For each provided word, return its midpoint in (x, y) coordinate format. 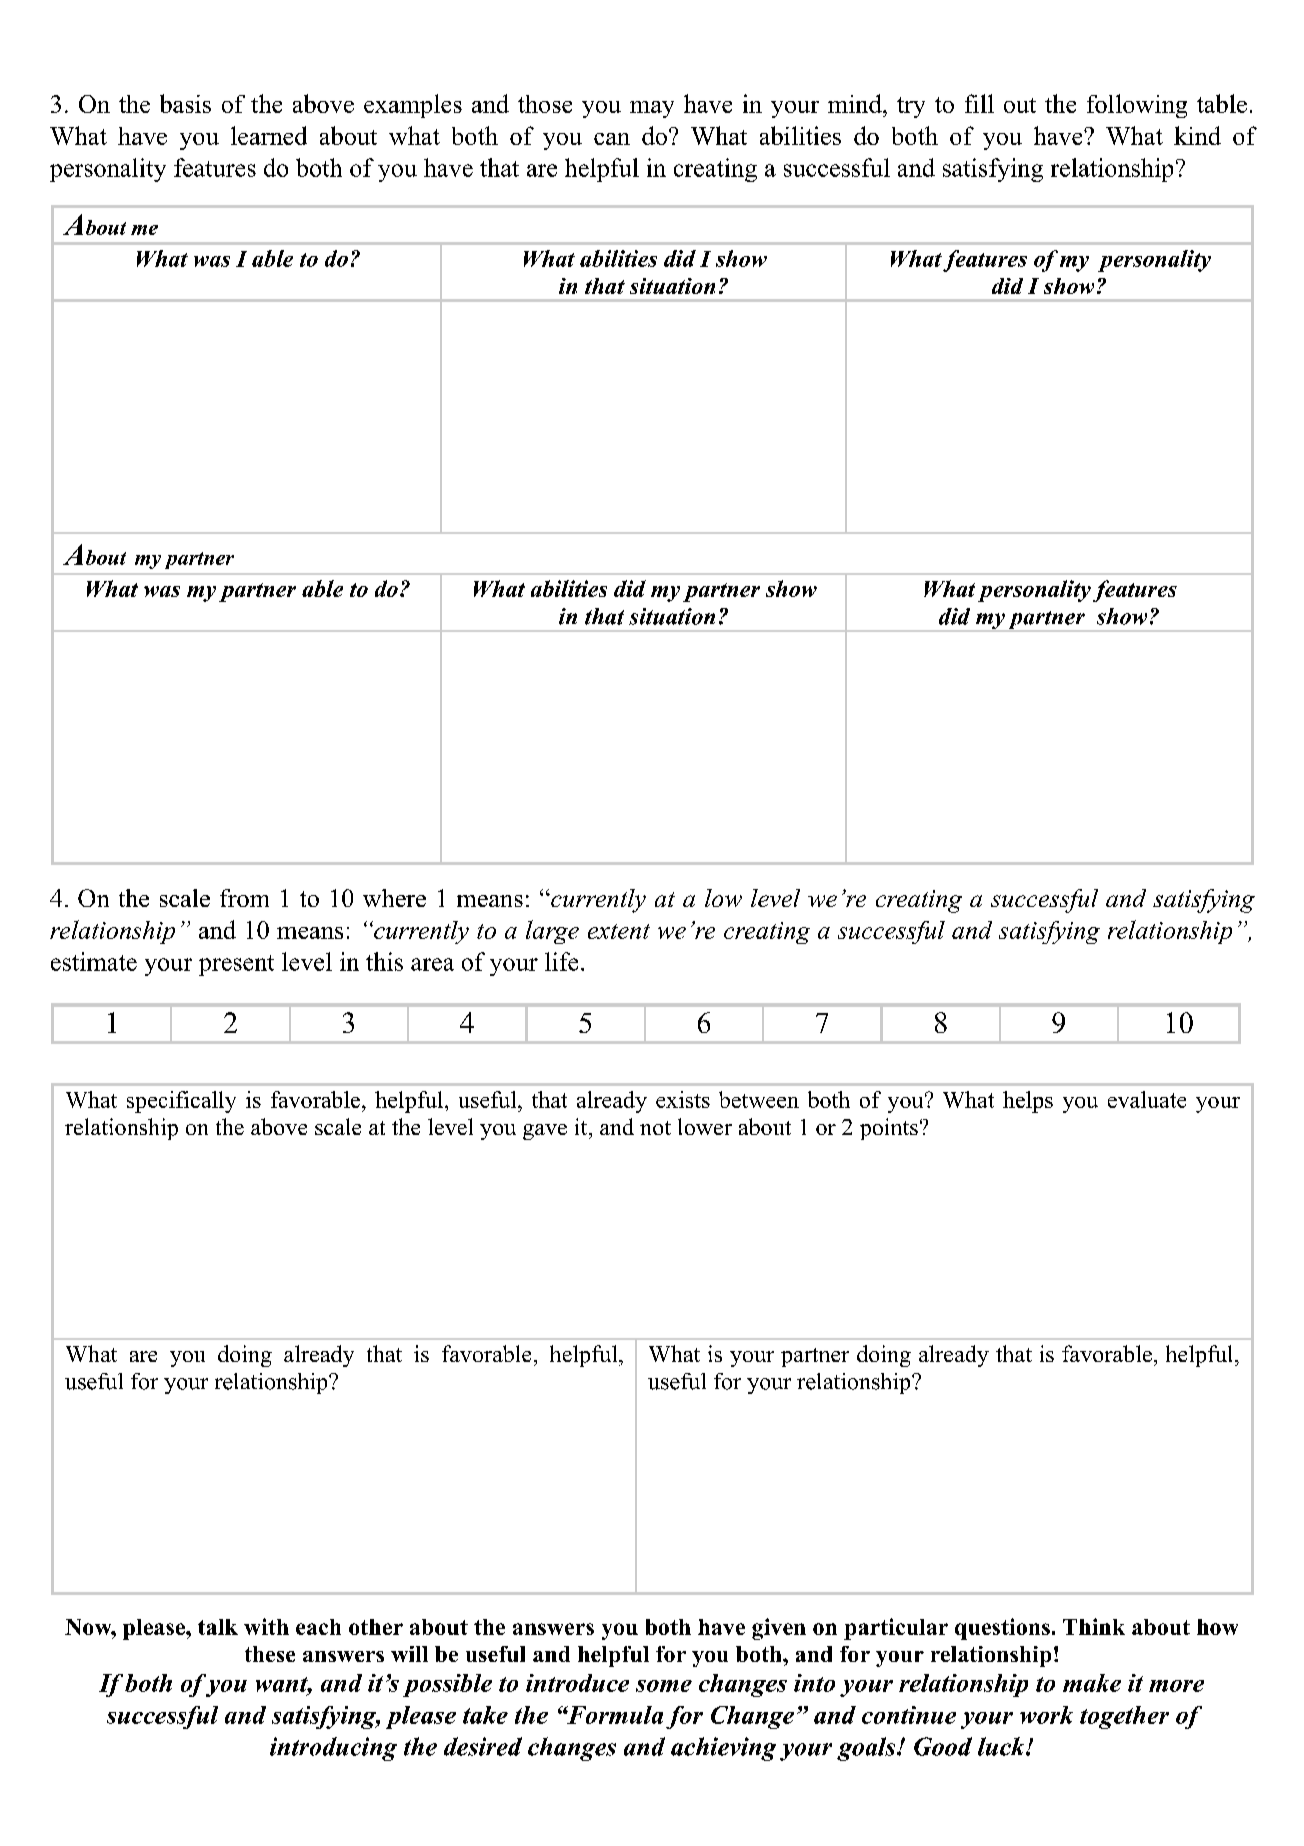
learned (269, 135)
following (1137, 106)
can (612, 139)
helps (1028, 1102)
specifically (181, 1102)
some (664, 1686)
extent (619, 931)
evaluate (1147, 1099)
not (655, 1128)
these (270, 1654)
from (244, 898)
